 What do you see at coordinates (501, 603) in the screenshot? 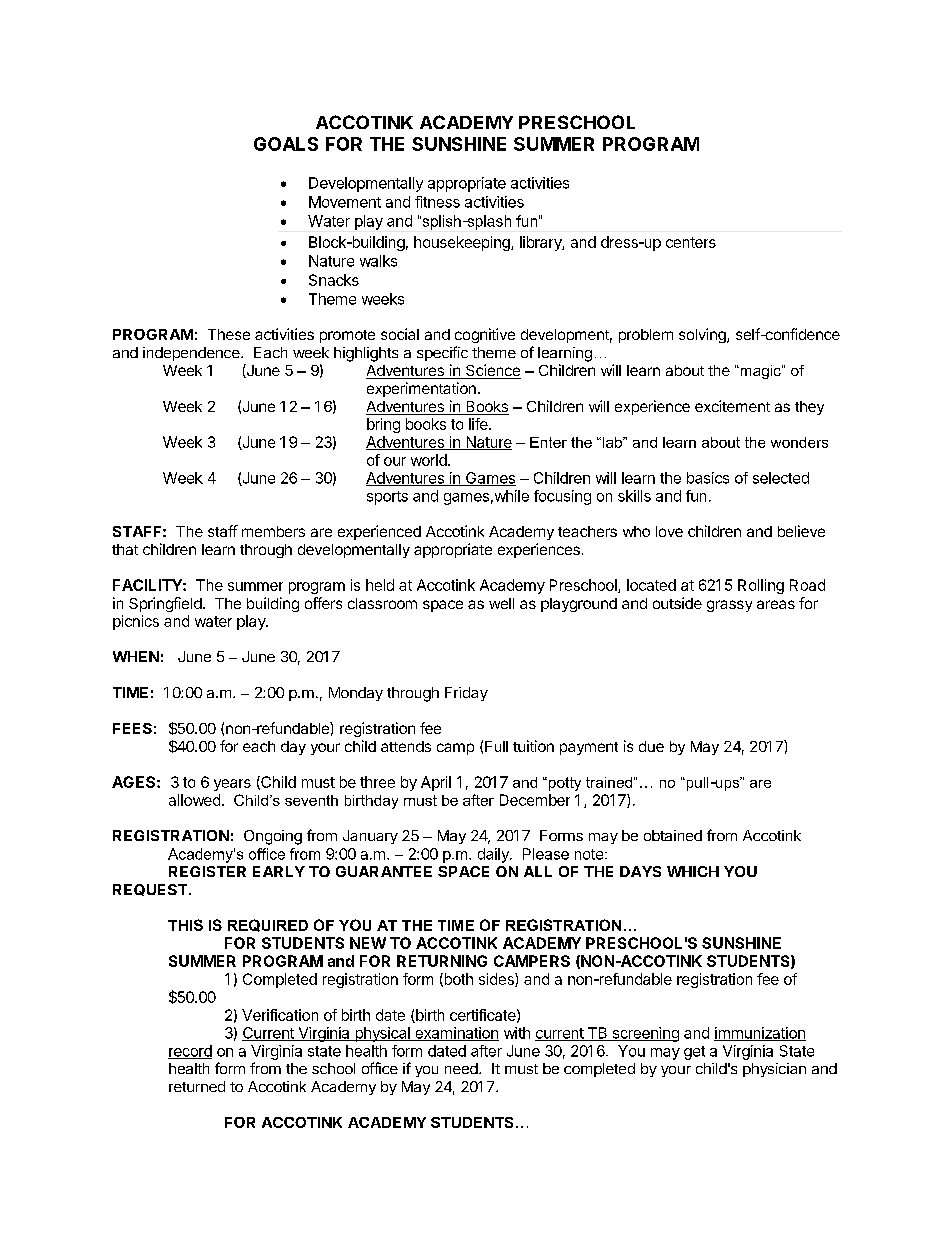
I see `well` at bounding box center [501, 603].
